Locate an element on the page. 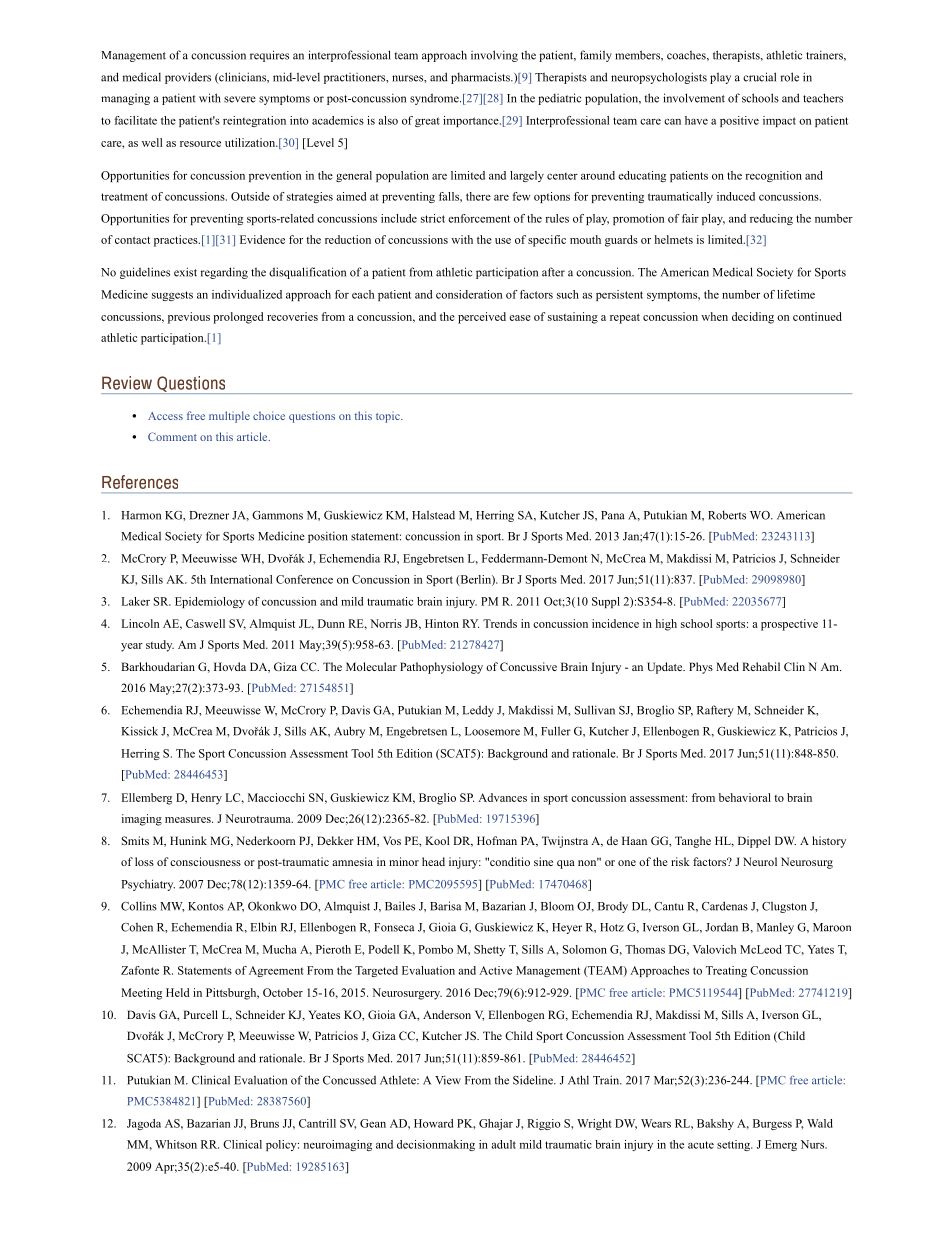 The height and width of the document is (1233, 952). topic is located at coordinates (389, 417).
